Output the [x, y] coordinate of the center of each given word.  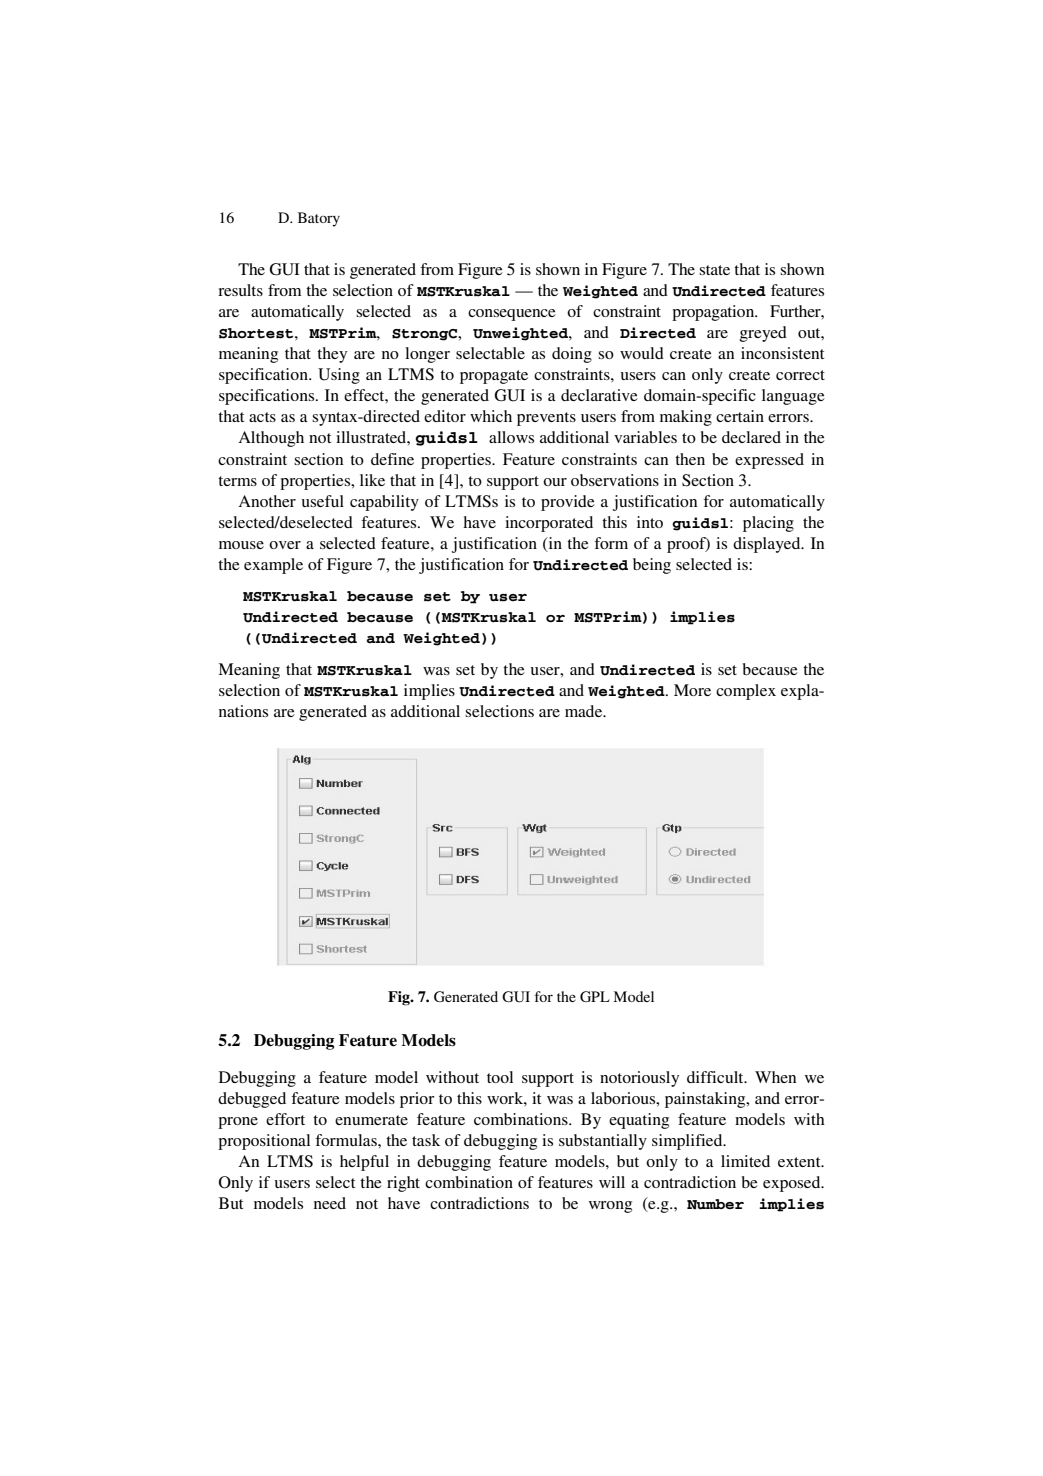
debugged [252, 1100]
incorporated [549, 524]
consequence [512, 315]
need [330, 1203]
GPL [595, 997]
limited [745, 1161]
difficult [716, 1077]
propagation [714, 313]
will [612, 1182]
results [240, 290]
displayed [768, 545]
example [273, 566]
